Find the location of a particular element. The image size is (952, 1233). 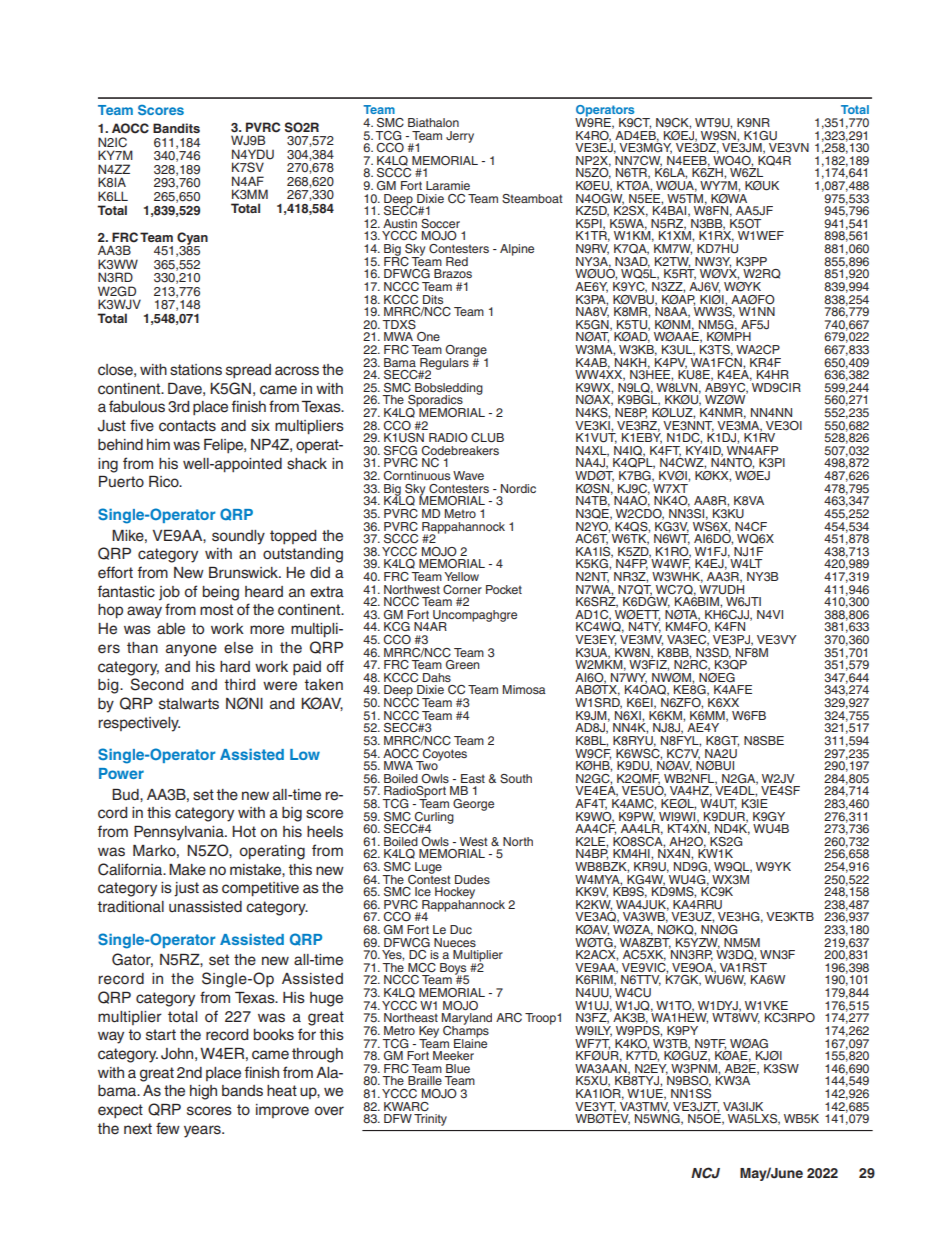

Jerry is located at coordinates (460, 137).
